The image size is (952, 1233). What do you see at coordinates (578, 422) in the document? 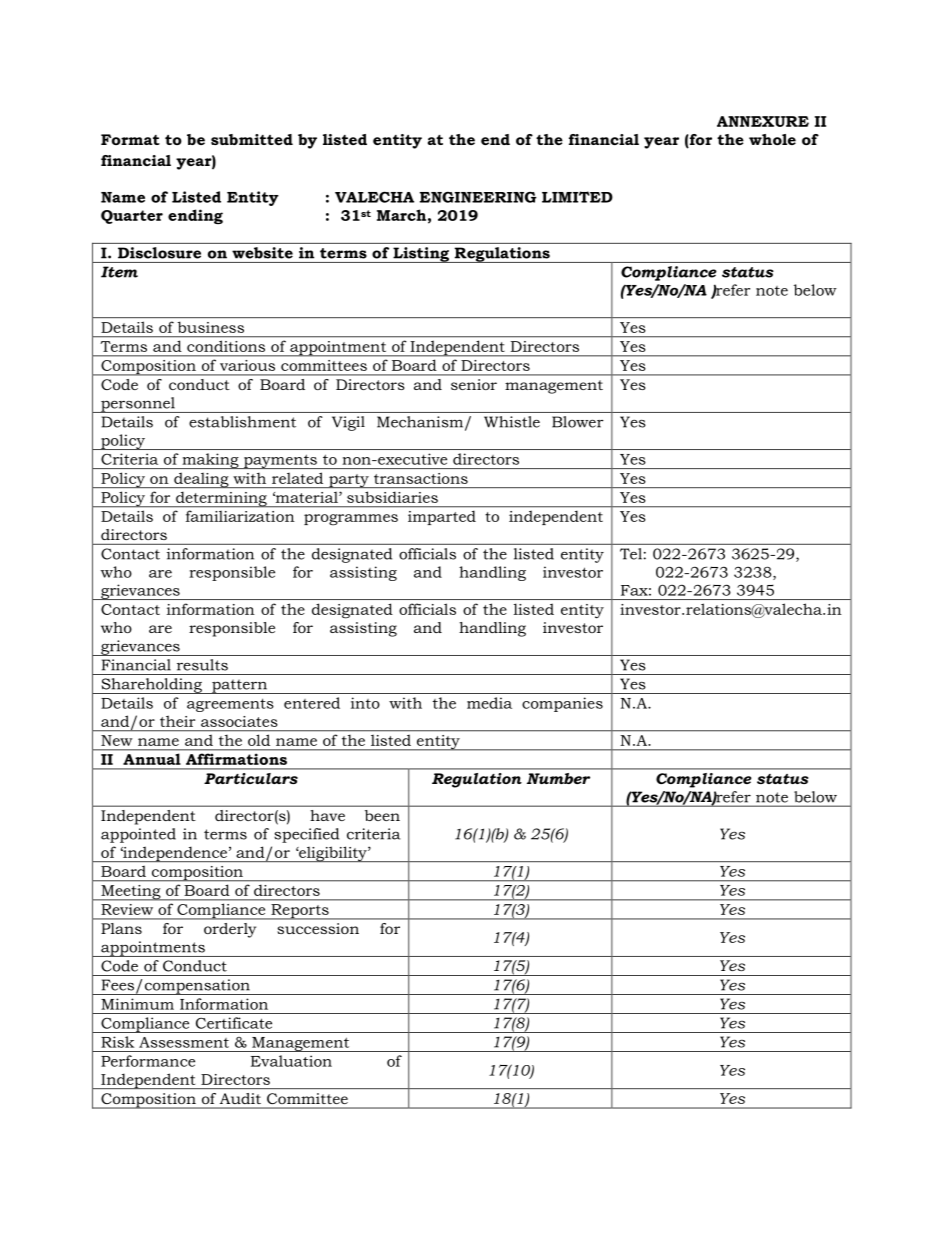
I see `Blower` at bounding box center [578, 422].
